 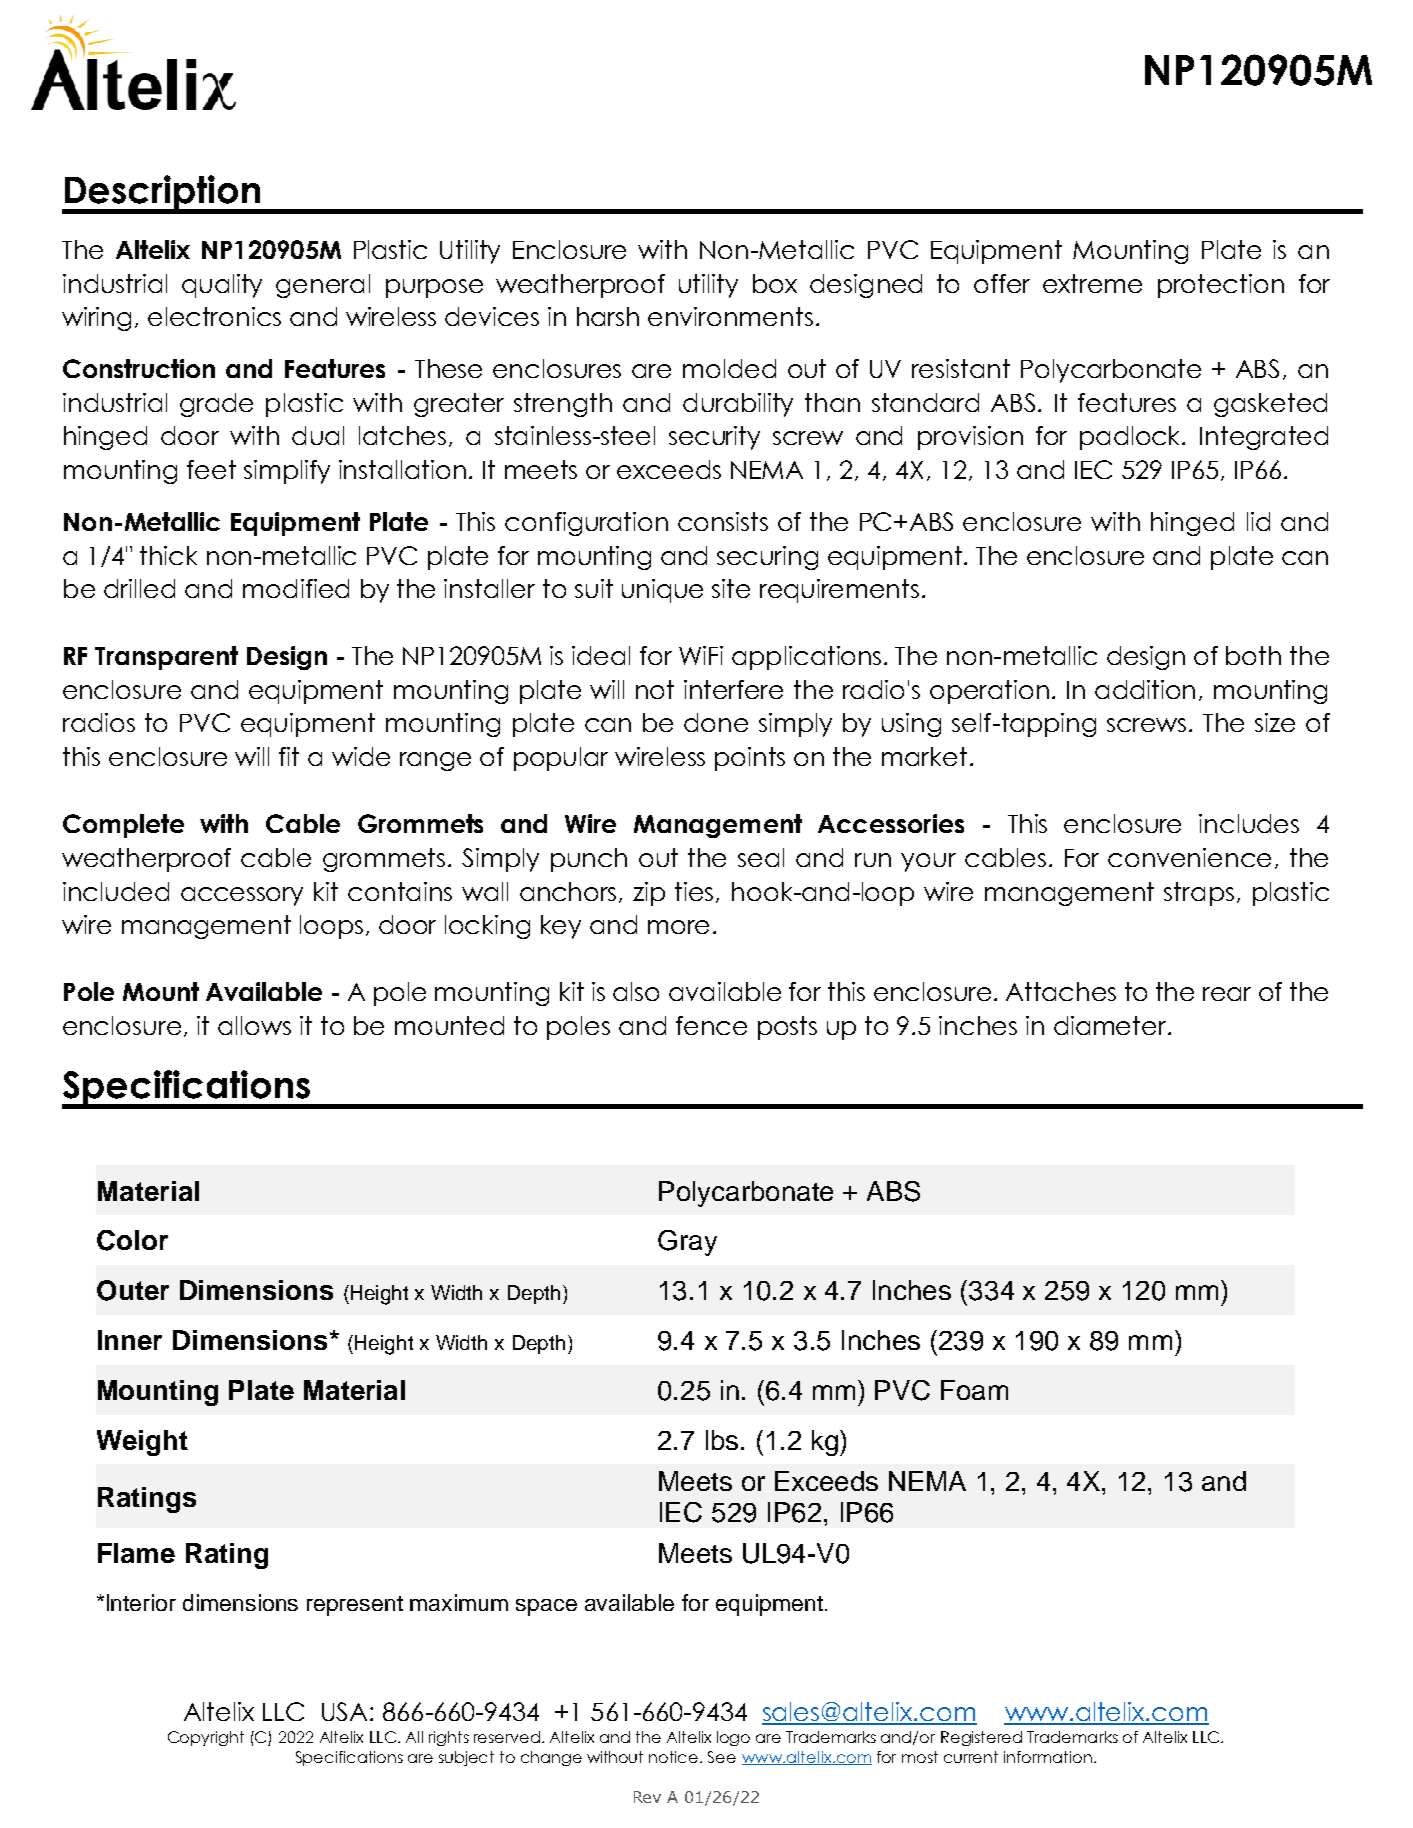 What do you see at coordinates (206, 1738) in the screenshot?
I see `Copyright` at bounding box center [206, 1738].
